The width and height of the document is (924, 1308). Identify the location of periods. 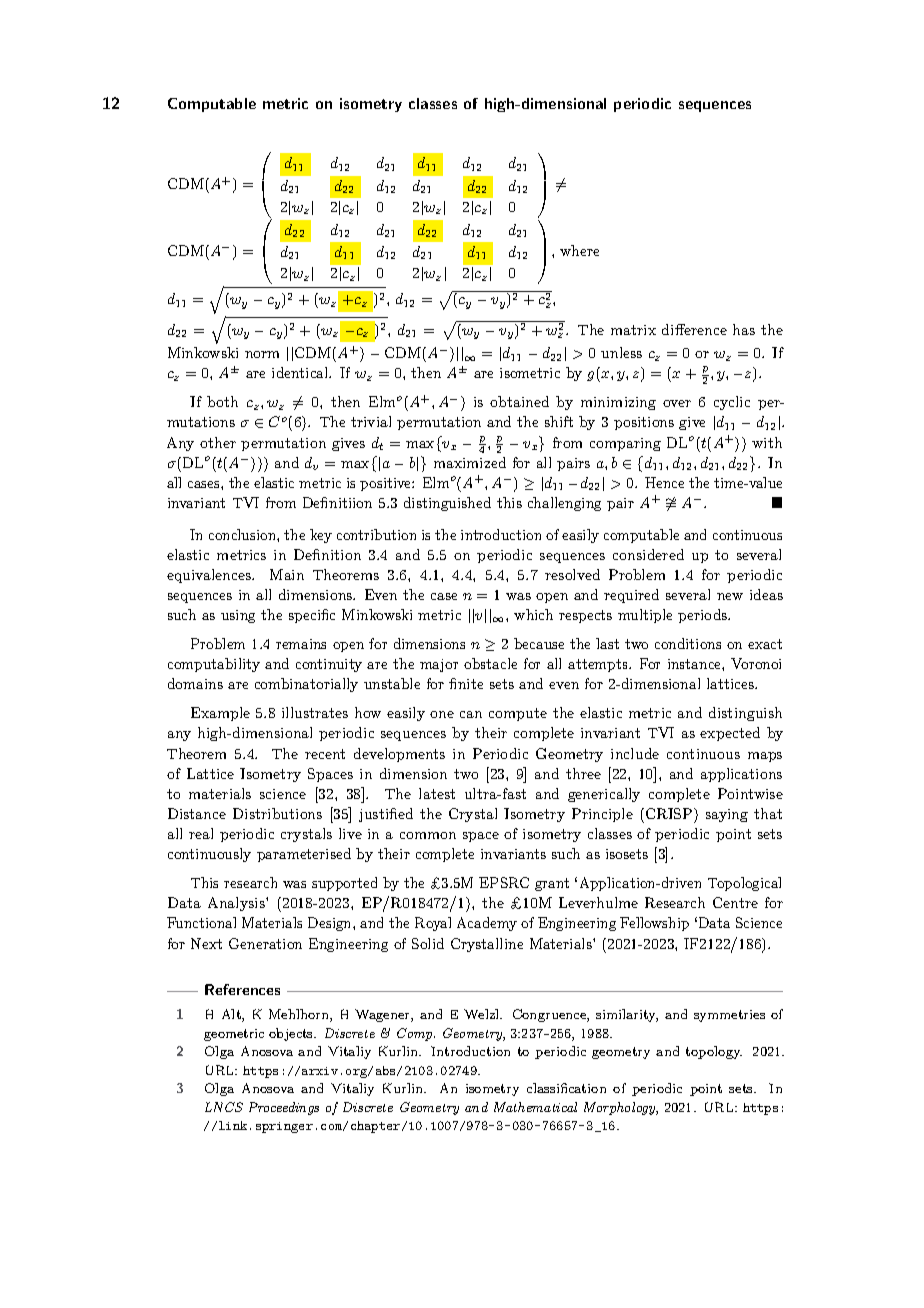
(704, 616).
